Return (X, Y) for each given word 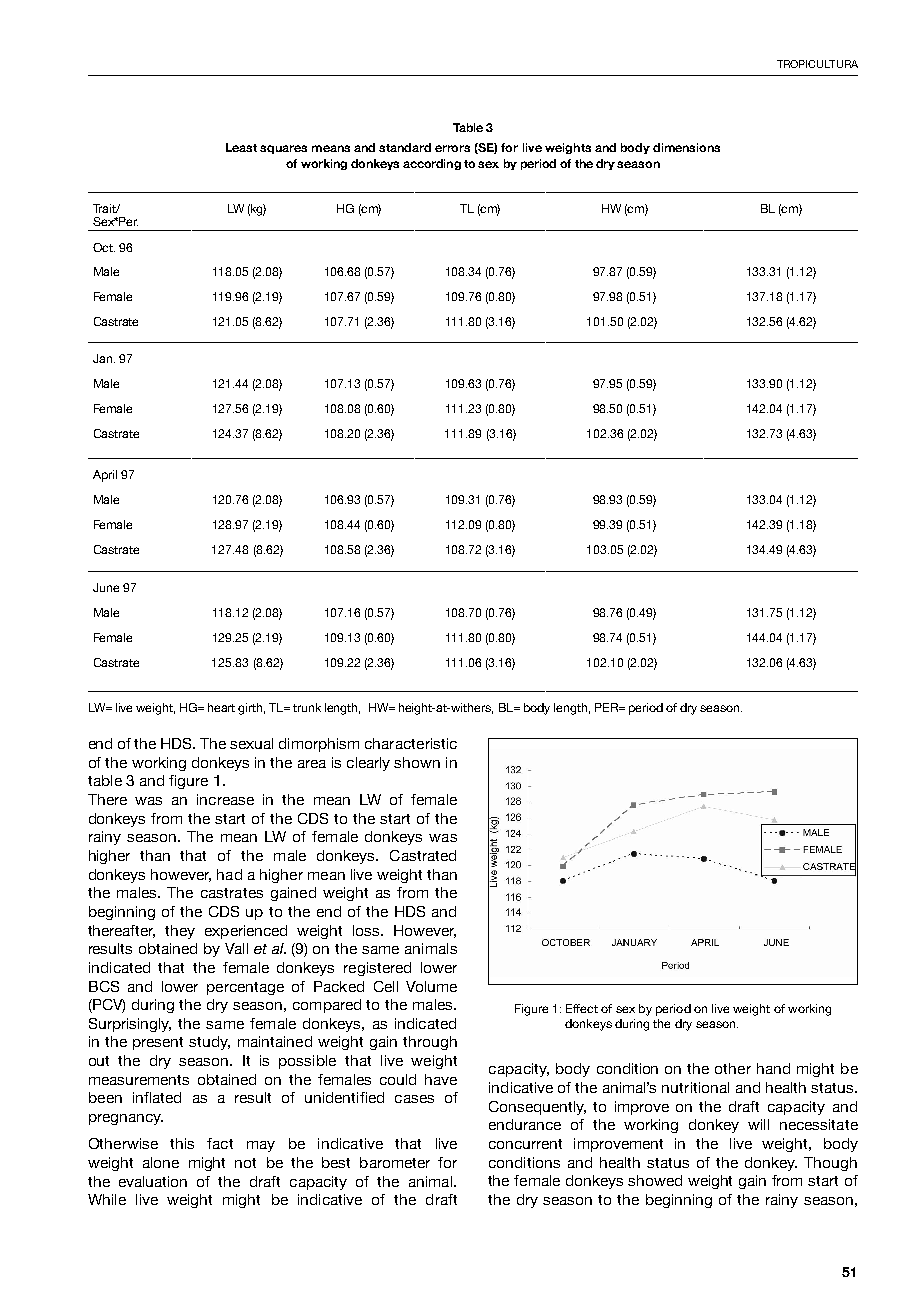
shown (417, 762)
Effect (582, 1008)
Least (241, 147)
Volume (431, 986)
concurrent (525, 1144)
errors (452, 148)
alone (161, 1162)
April (105, 476)
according (432, 164)
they (180, 932)
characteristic (411, 743)
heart (221, 707)
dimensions (686, 147)
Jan (104, 358)
